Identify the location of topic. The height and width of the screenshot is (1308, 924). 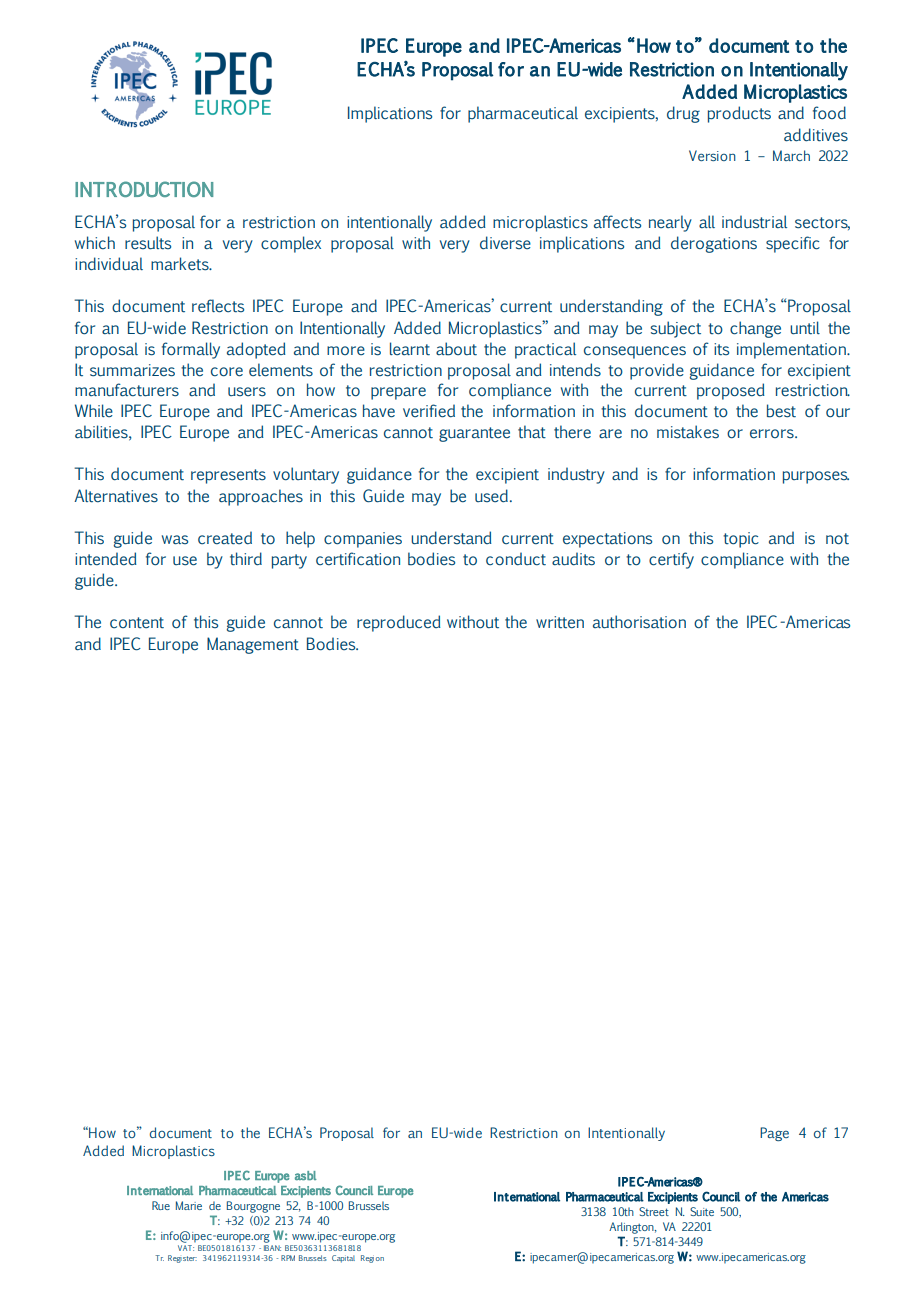
(741, 540).
